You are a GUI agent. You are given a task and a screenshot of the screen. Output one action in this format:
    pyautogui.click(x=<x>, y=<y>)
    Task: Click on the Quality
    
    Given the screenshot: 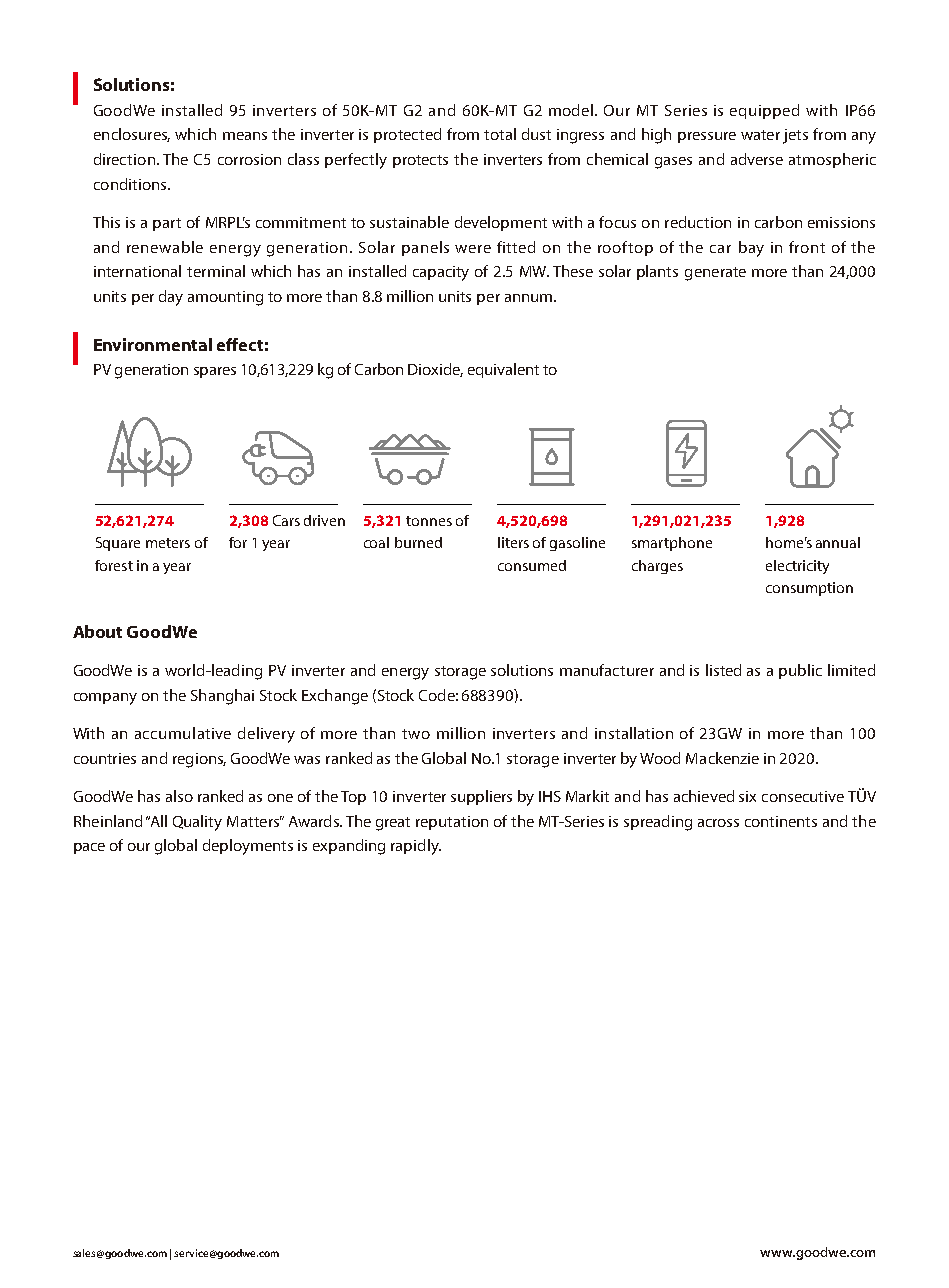 What is the action you would take?
    pyautogui.click(x=197, y=823)
